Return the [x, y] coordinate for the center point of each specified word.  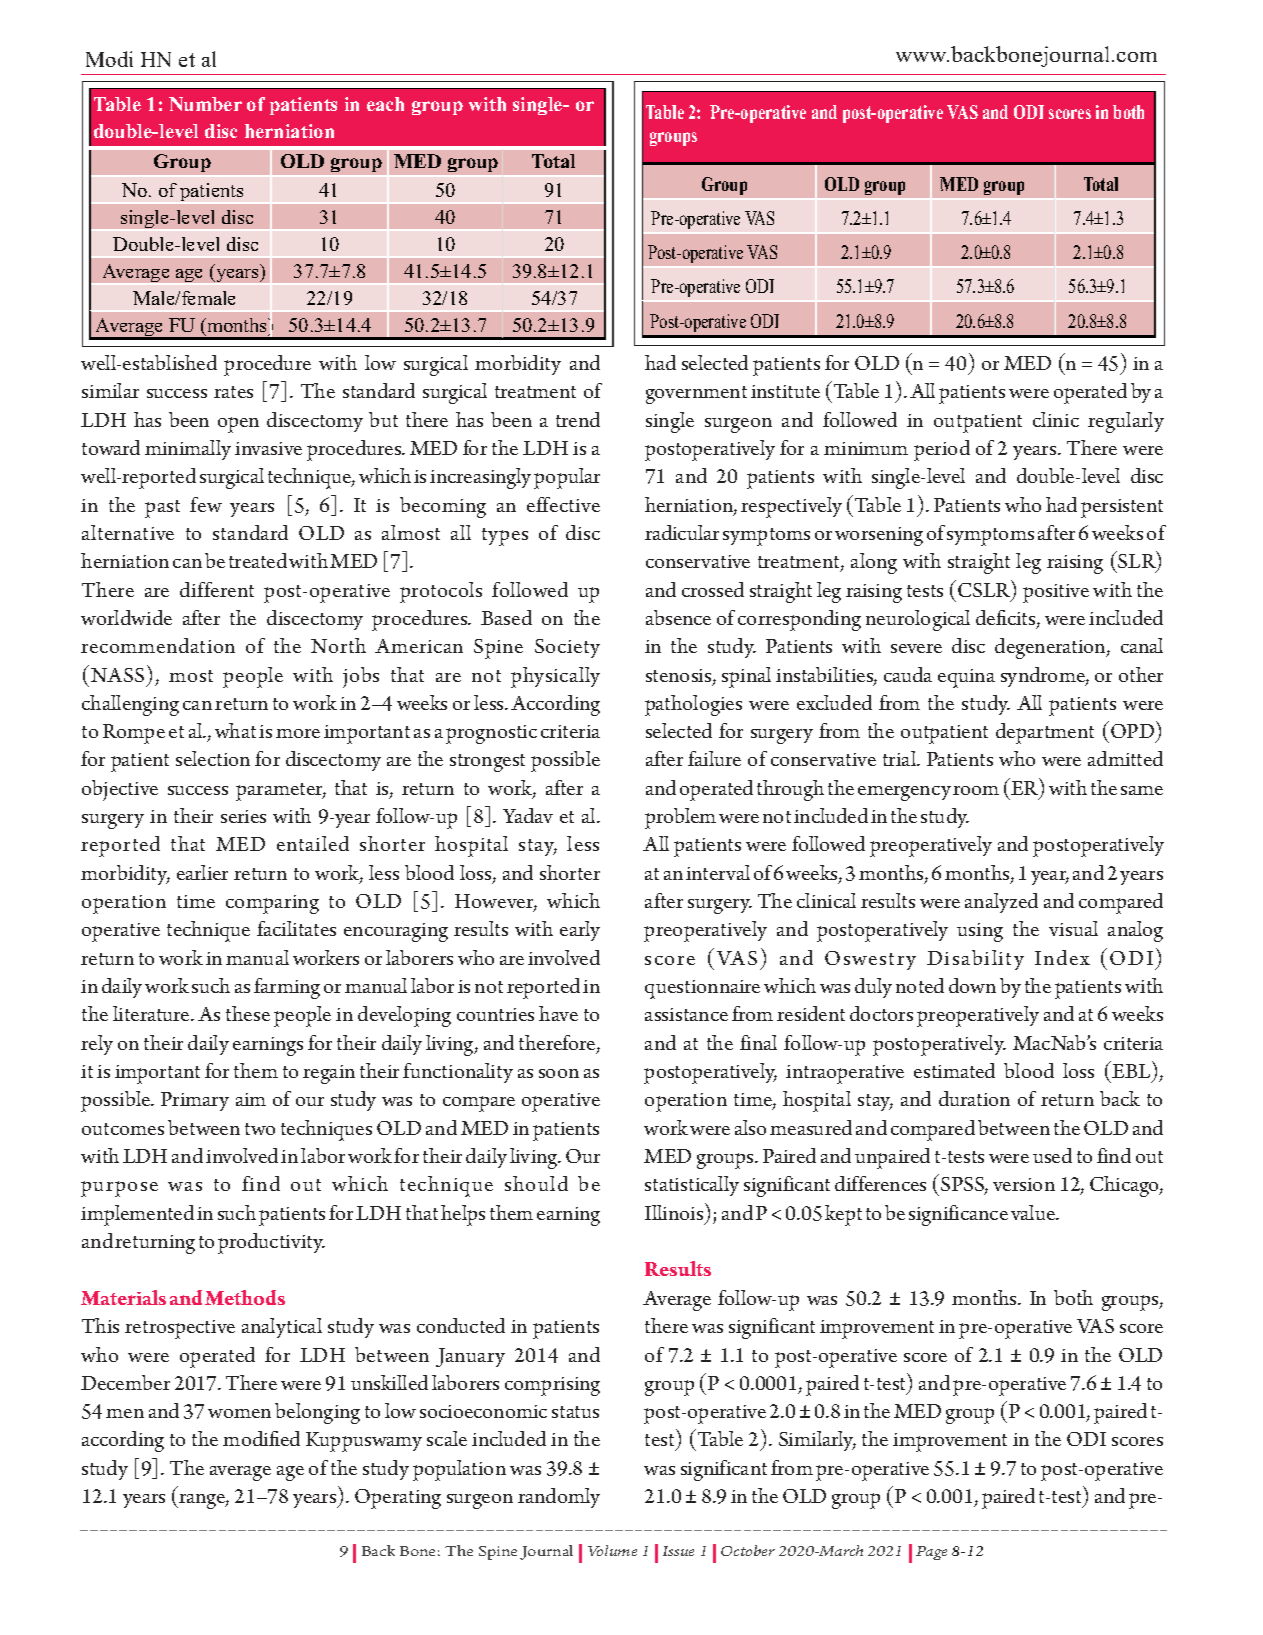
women [239, 1413]
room [976, 790]
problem [680, 818]
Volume [612, 1550]
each [385, 104]
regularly [1126, 422]
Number [205, 104]
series [243, 816]
